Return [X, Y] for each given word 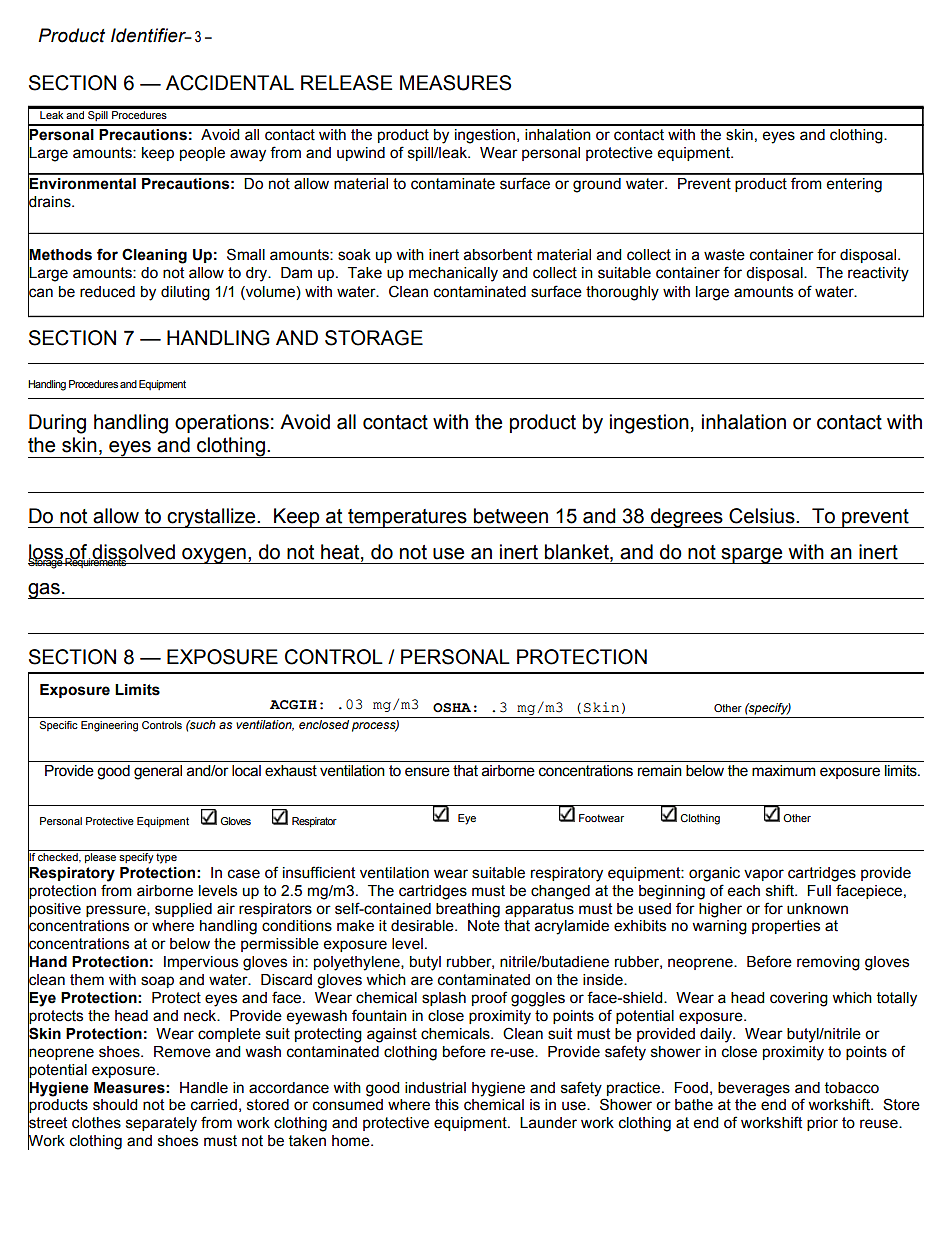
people [202, 154]
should [115, 1105]
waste [724, 255]
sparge [752, 556]
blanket [578, 552]
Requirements [96, 562]
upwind [361, 154]
